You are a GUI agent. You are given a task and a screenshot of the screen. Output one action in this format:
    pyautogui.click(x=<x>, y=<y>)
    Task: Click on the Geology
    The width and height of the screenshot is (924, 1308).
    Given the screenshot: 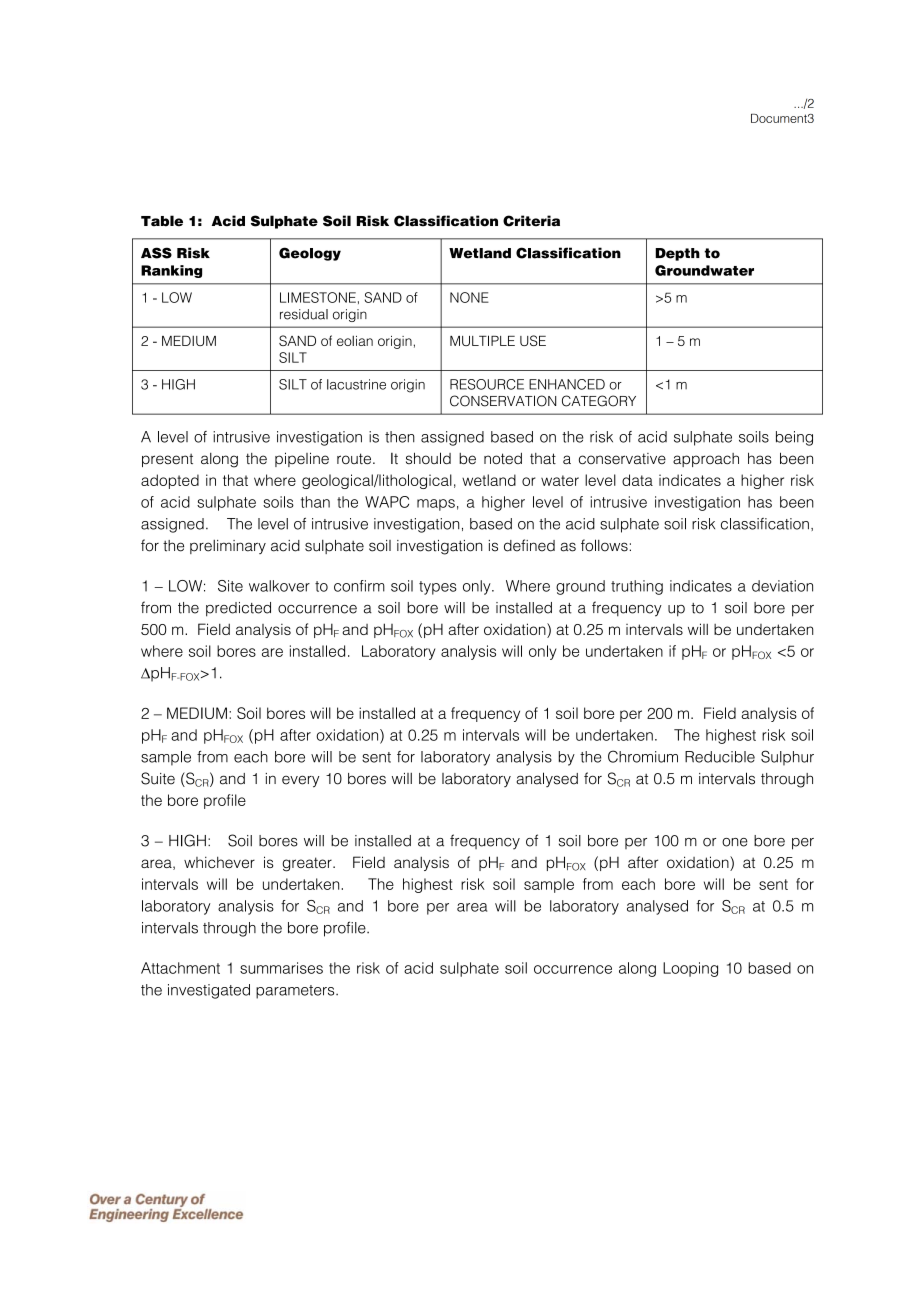 What is the action you would take?
    pyautogui.click(x=310, y=254)
